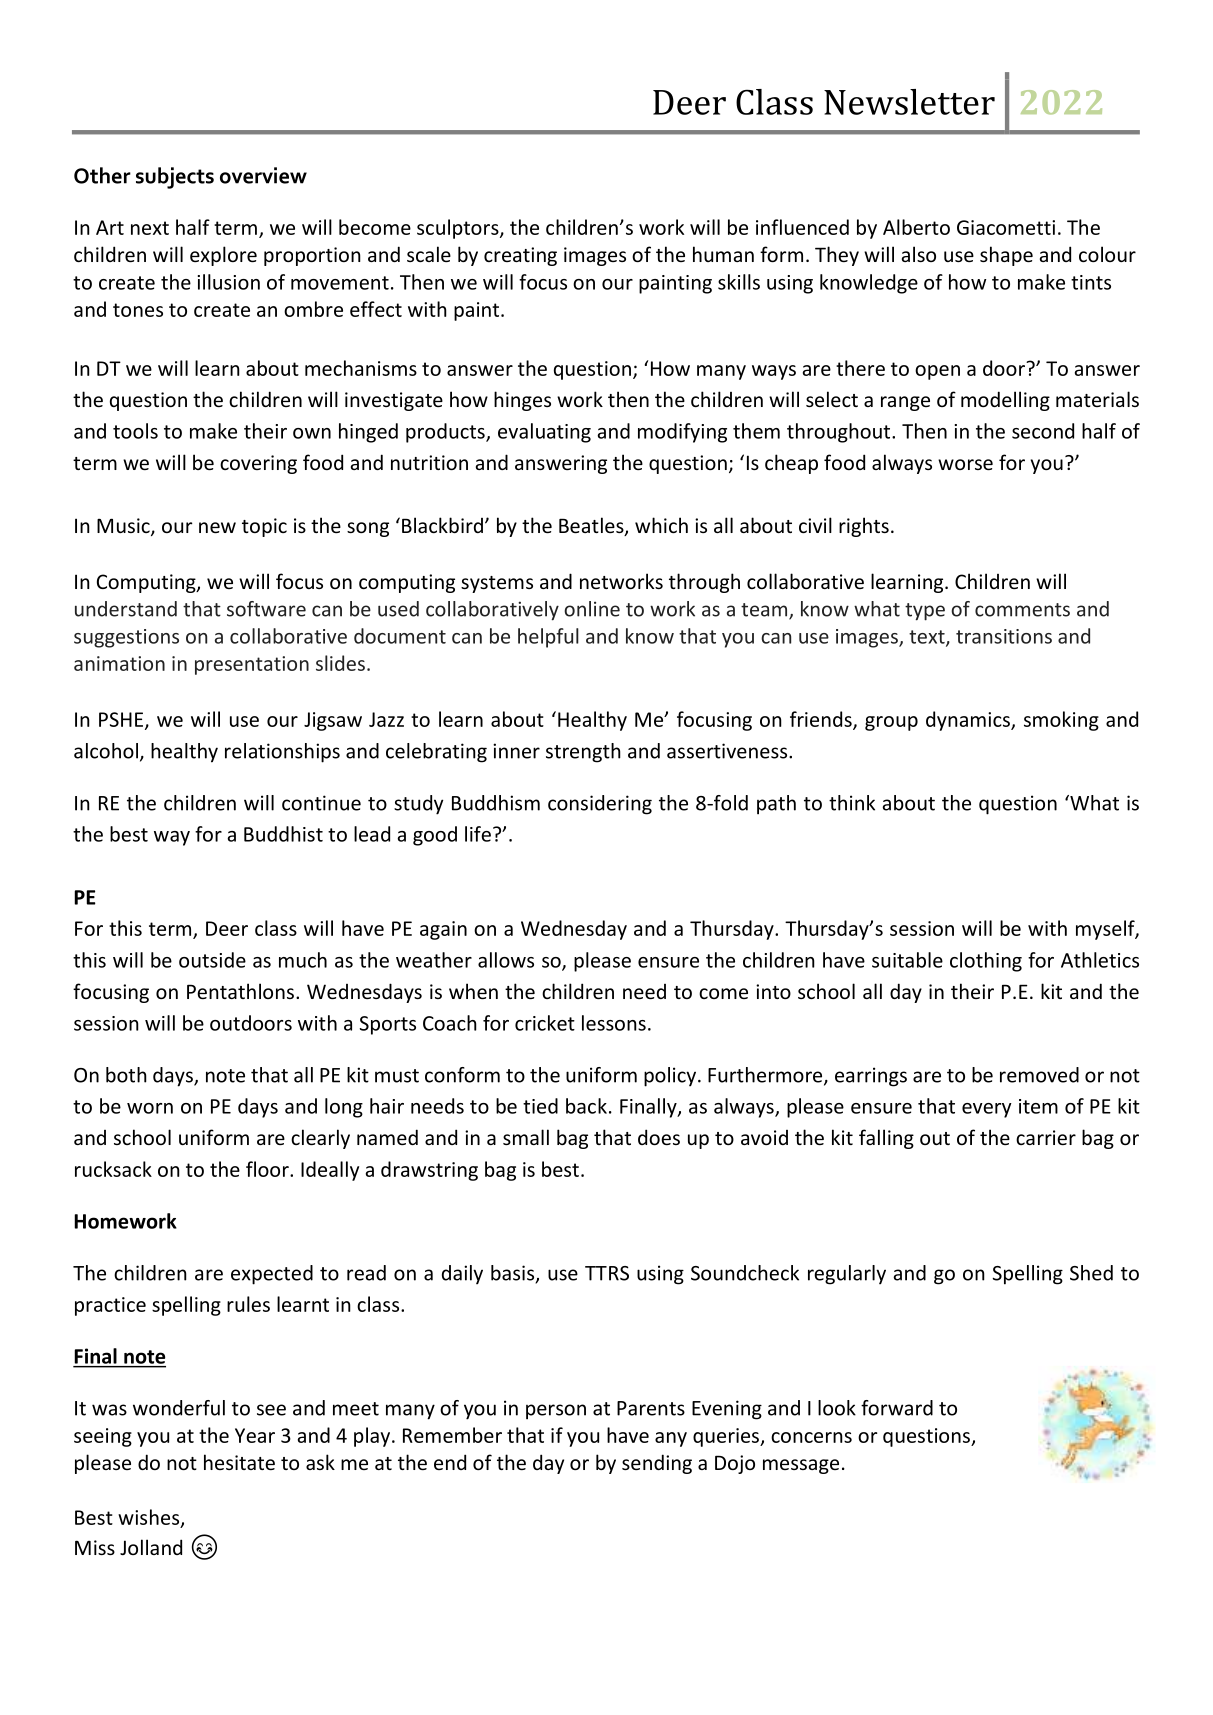 The height and width of the screenshot is (1715, 1213). I want to click on subjects, so click(175, 178).
